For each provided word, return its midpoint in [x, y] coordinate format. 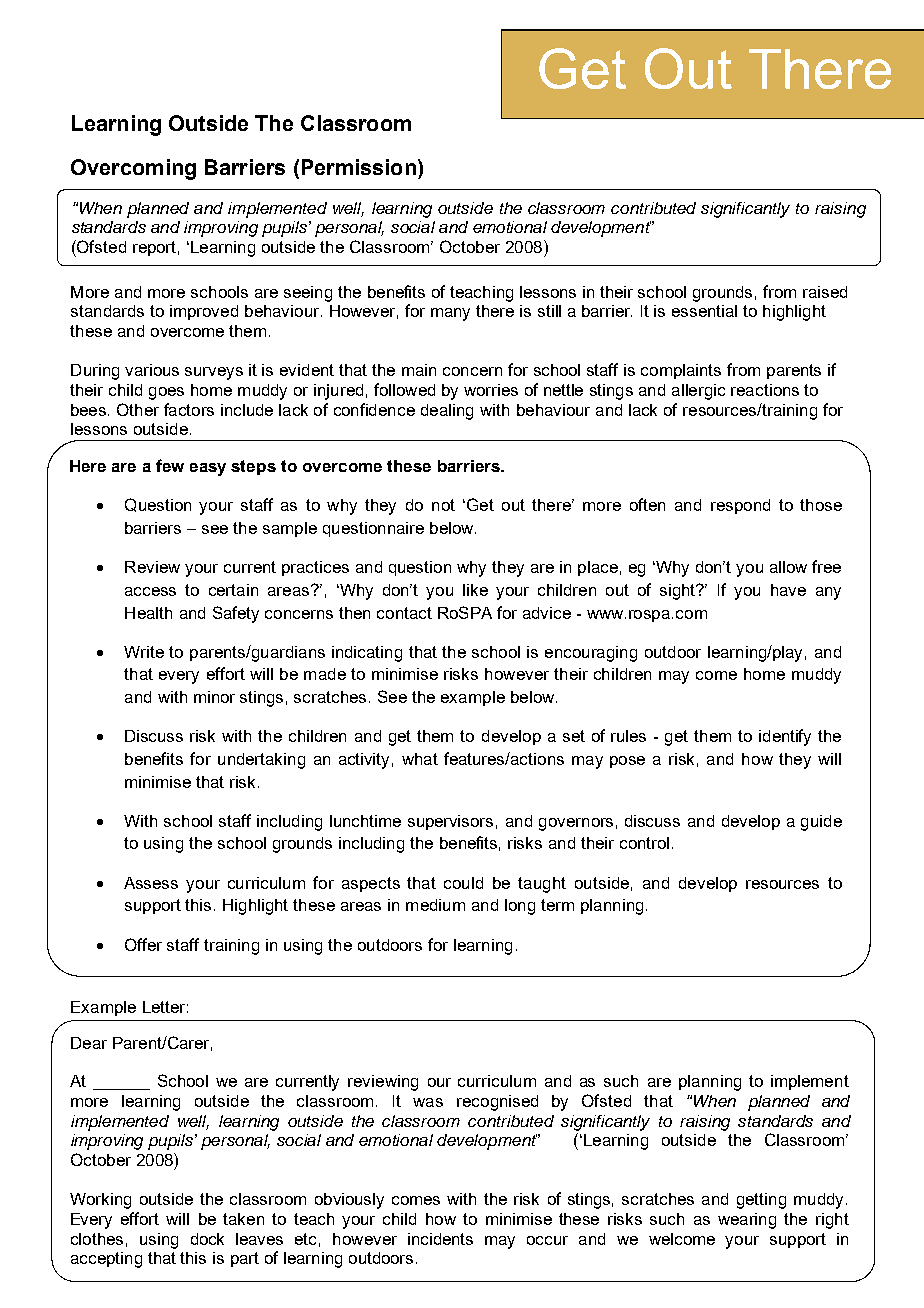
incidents [440, 1239]
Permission [359, 167]
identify [785, 737]
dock [207, 1239]
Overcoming [133, 169]
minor [214, 697]
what [420, 759]
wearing [747, 1221]
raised [825, 292]
